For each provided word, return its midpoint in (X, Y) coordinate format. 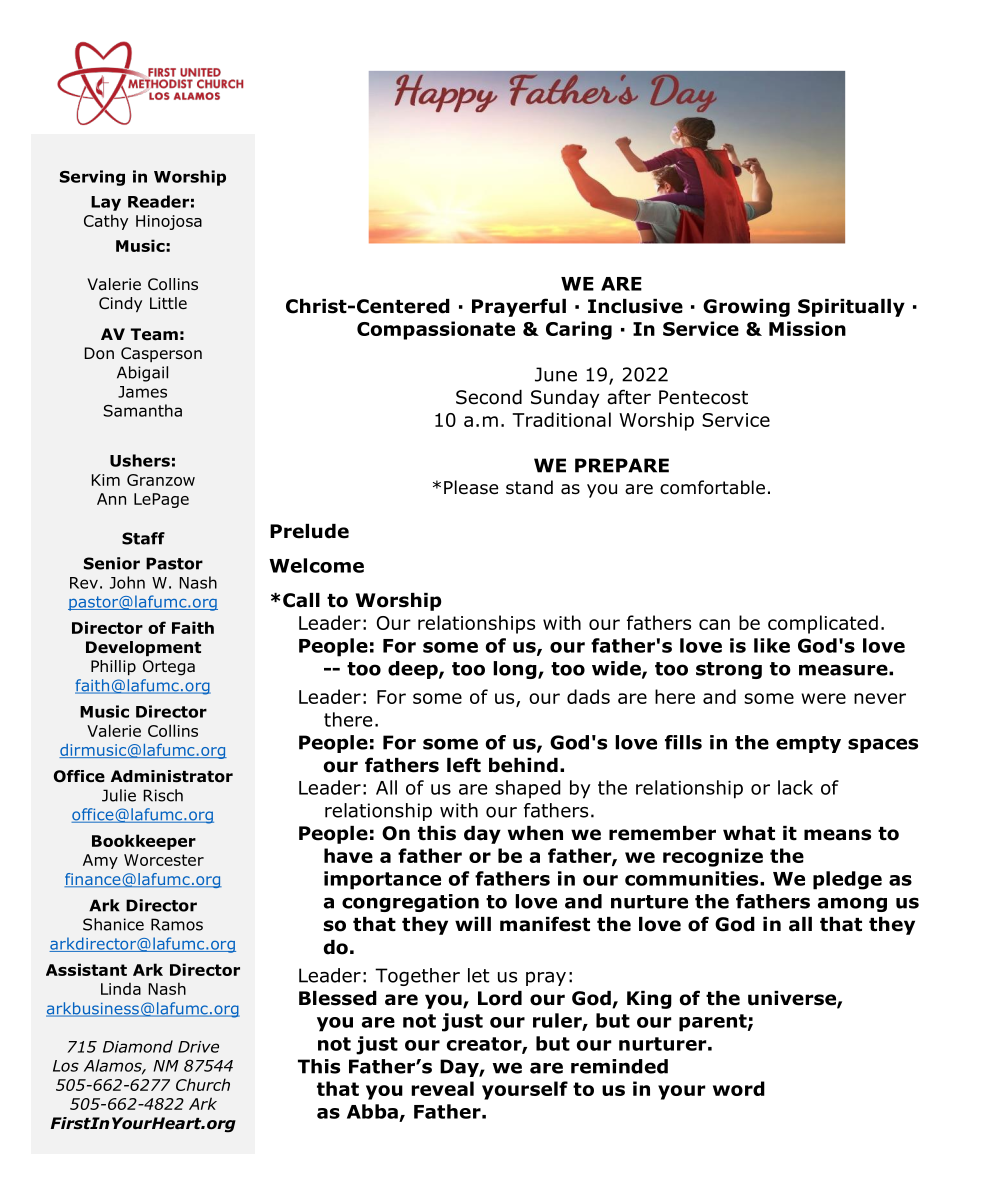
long (516, 670)
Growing (746, 308)
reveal (442, 1088)
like (772, 645)
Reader (158, 201)
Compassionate (436, 330)
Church (203, 1084)
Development (143, 648)
